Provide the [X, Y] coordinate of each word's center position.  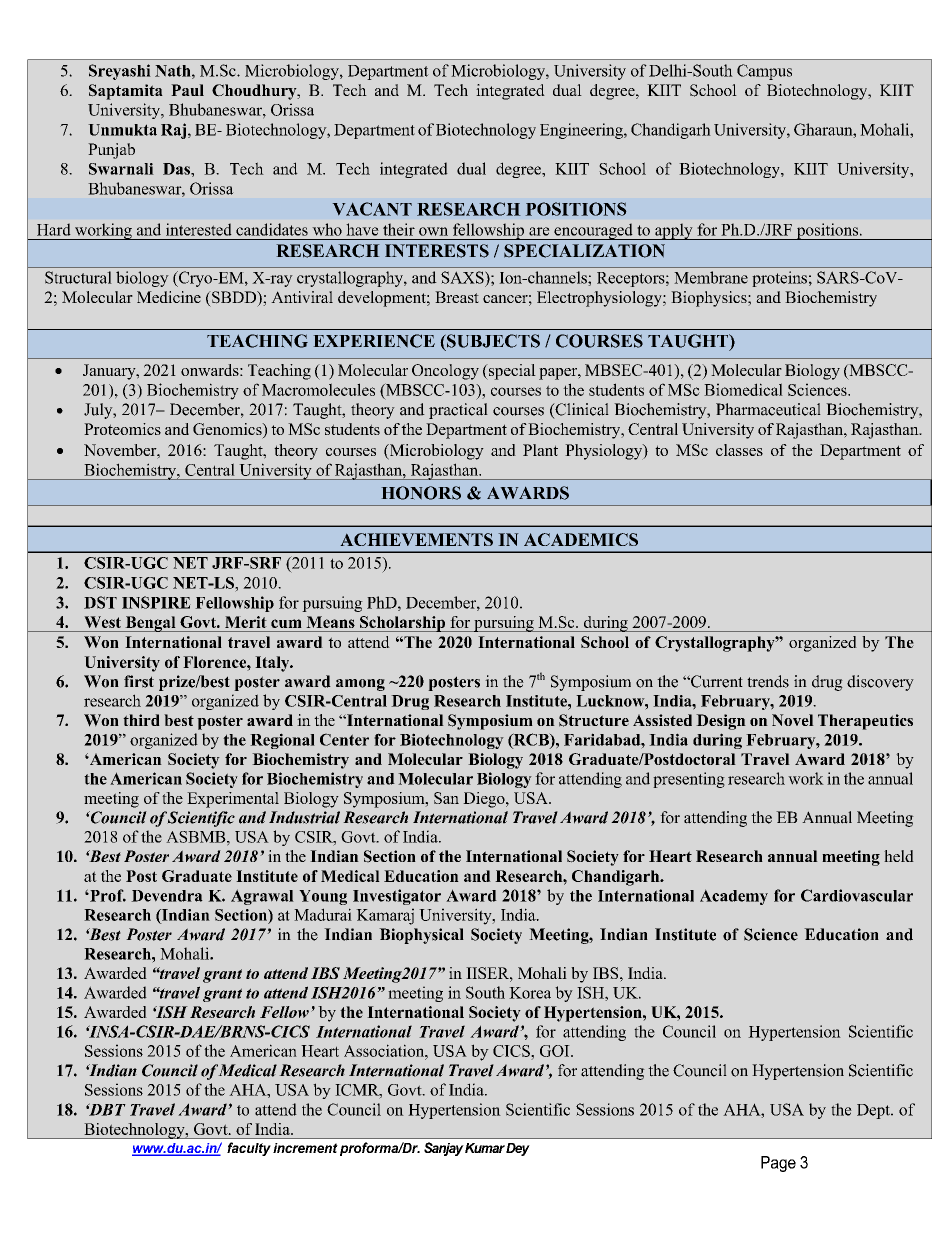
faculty [249, 1149]
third [141, 720]
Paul [187, 90]
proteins [779, 279]
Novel [793, 720]
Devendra [167, 896]
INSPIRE [156, 602]
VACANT [372, 209]
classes [739, 450]
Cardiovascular [857, 895]
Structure [594, 720]
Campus [764, 72]
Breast [457, 297]
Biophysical [421, 936]
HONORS [421, 493]
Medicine [169, 297]
